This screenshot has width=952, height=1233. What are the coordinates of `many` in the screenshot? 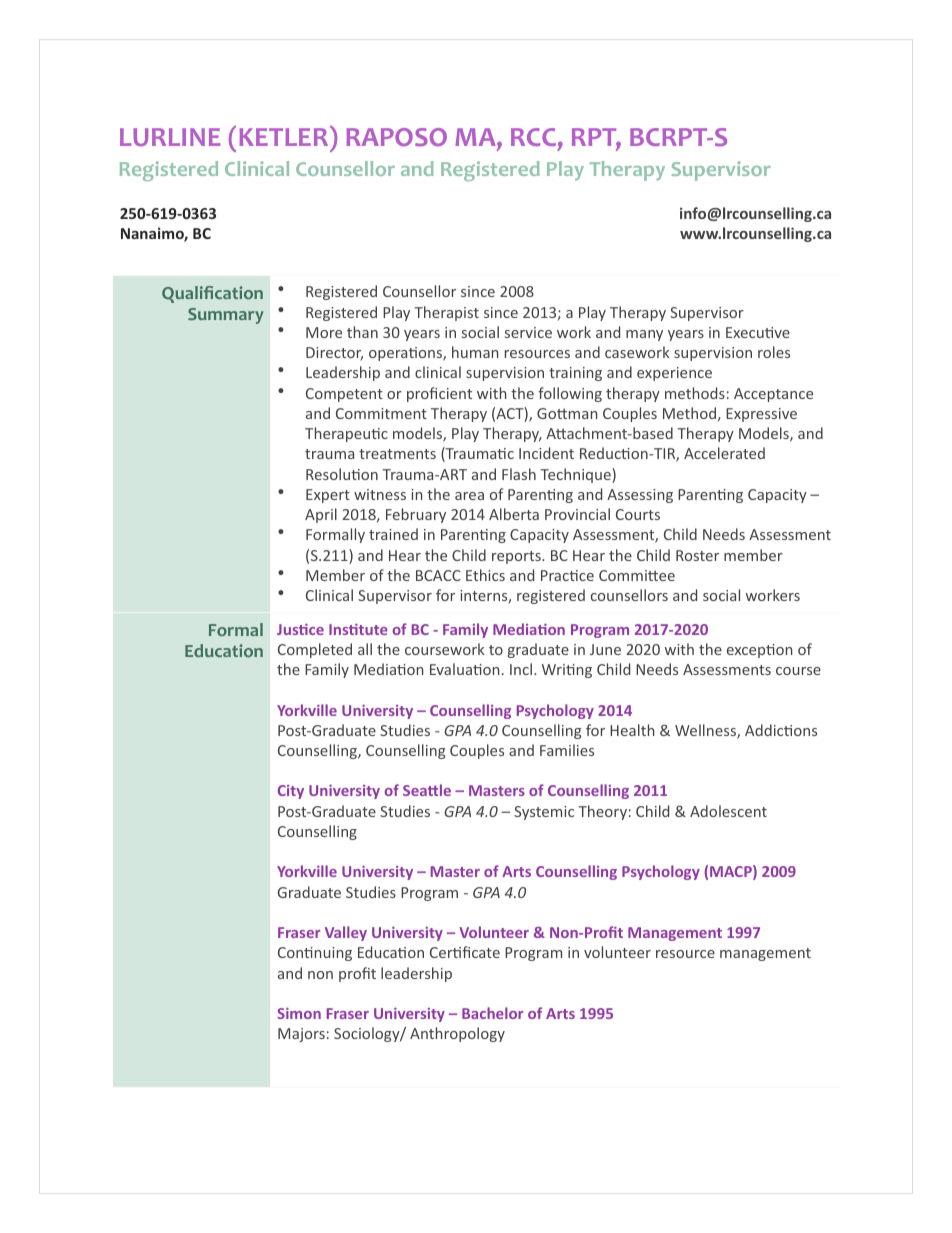 It's located at (644, 335).
